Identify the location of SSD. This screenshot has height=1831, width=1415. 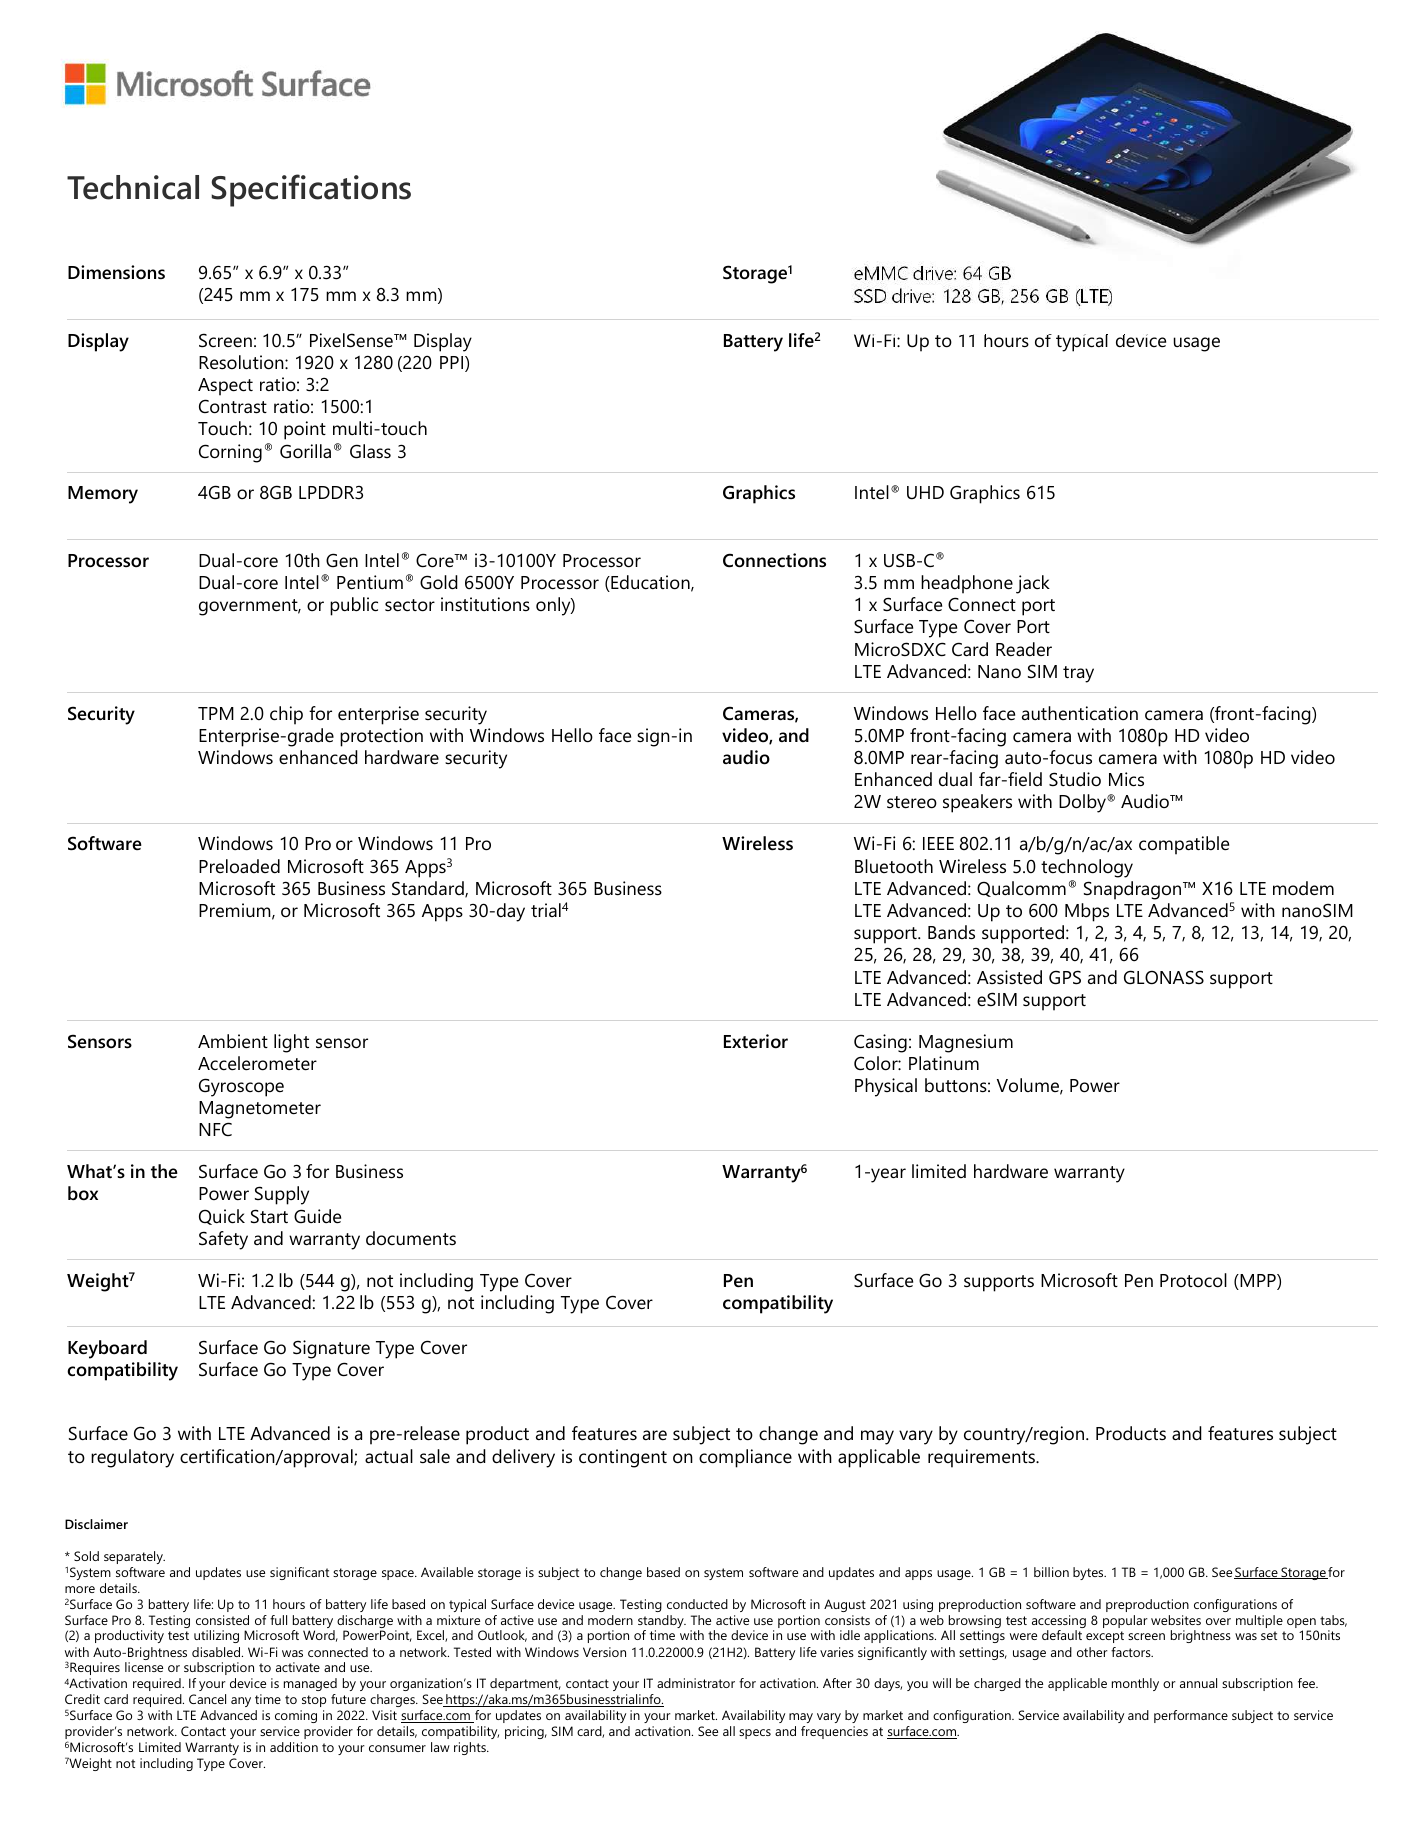
(870, 296).
